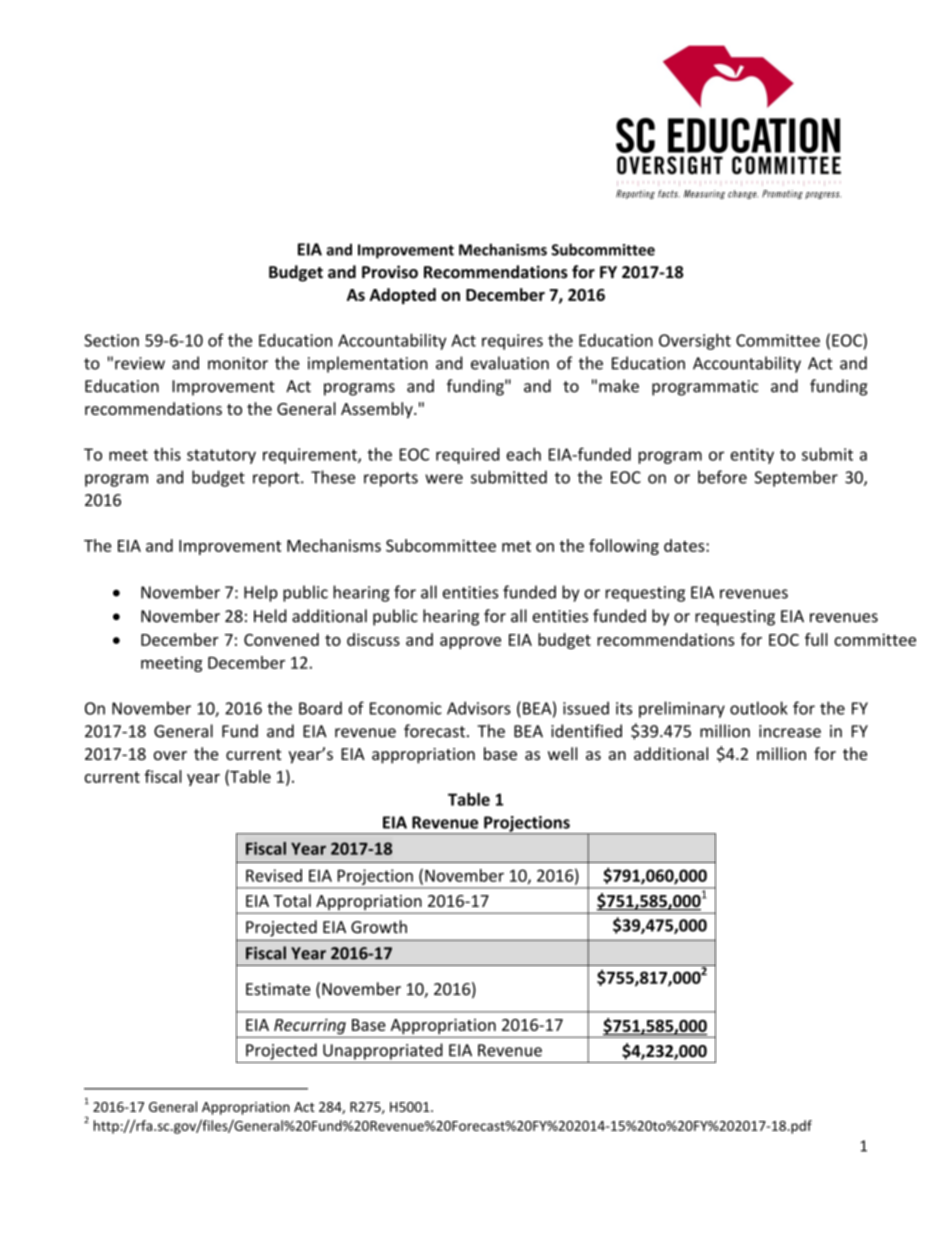  What do you see at coordinates (278, 989) in the screenshot?
I see `Estimate` at bounding box center [278, 989].
